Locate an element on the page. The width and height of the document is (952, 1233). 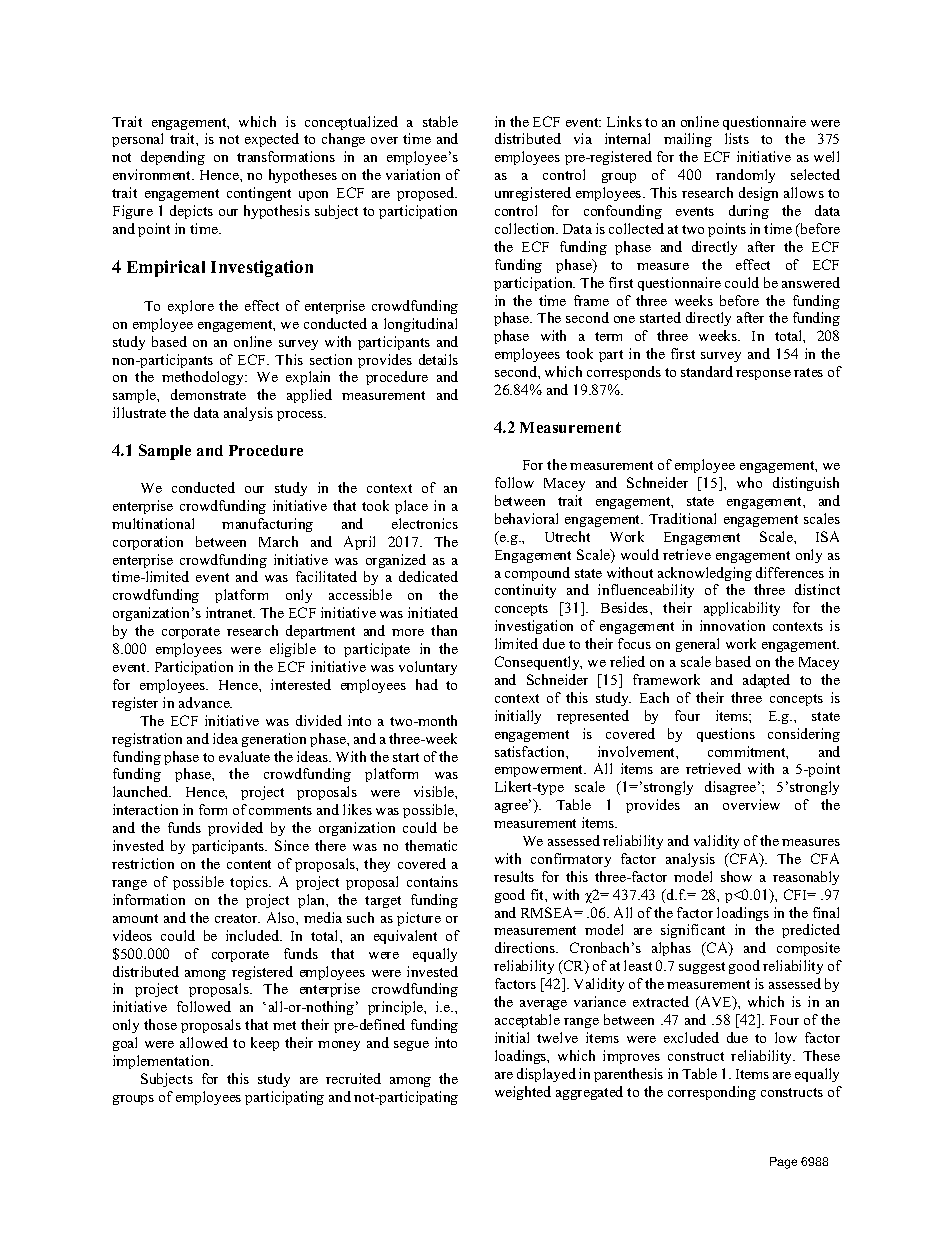
response is located at coordinates (763, 375).
